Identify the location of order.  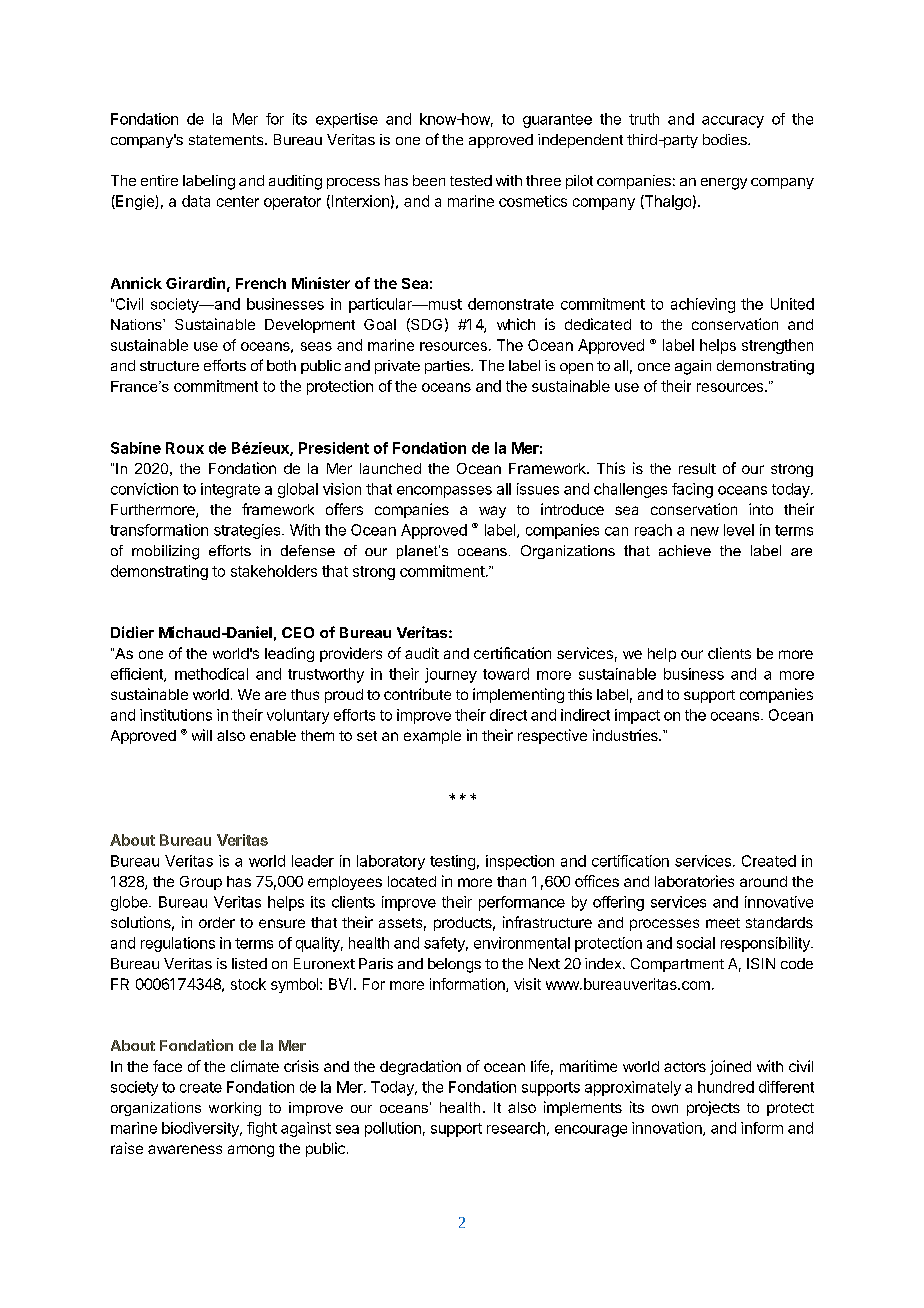
(217, 922).
